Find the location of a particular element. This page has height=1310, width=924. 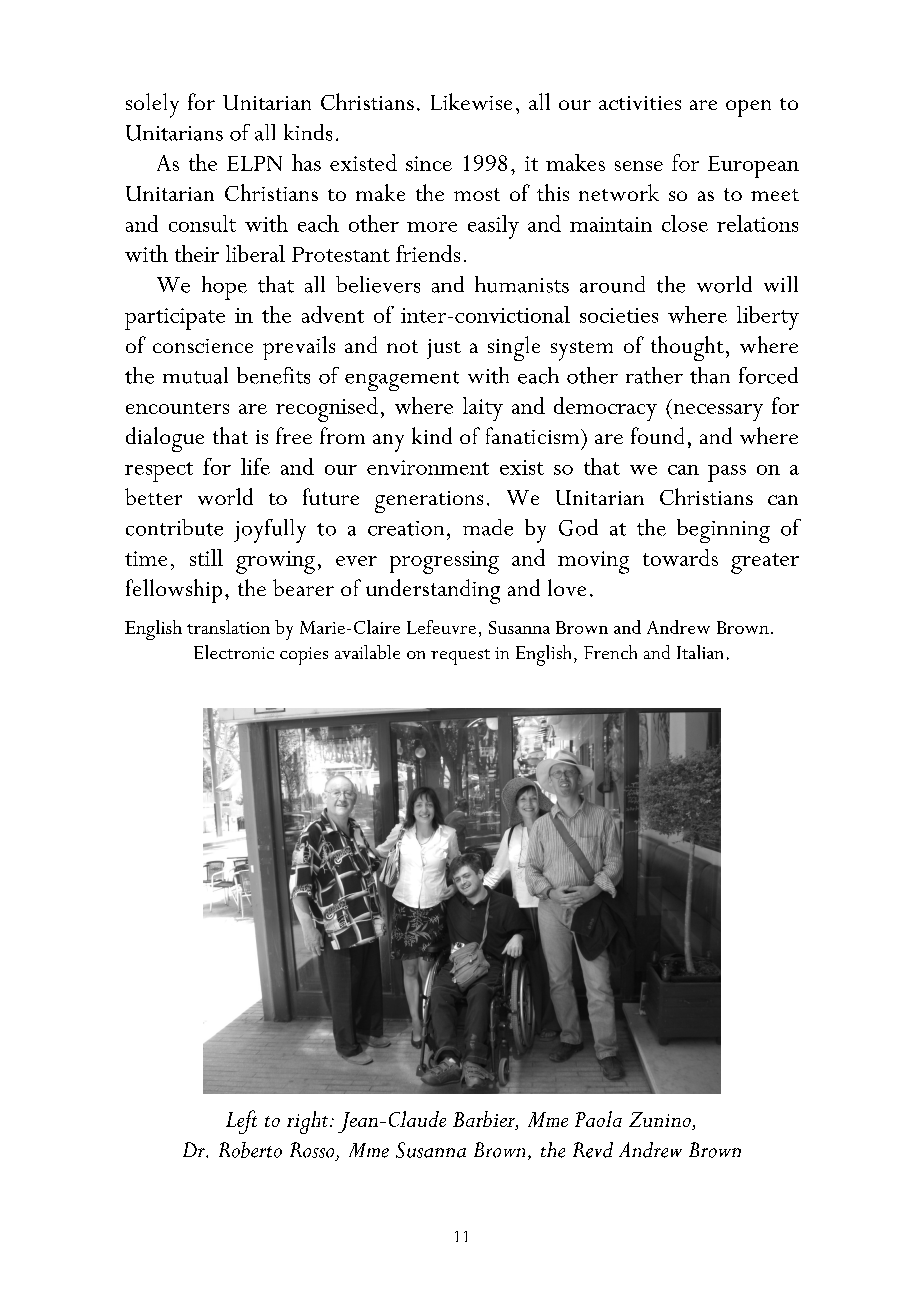

request is located at coordinates (460, 657).
